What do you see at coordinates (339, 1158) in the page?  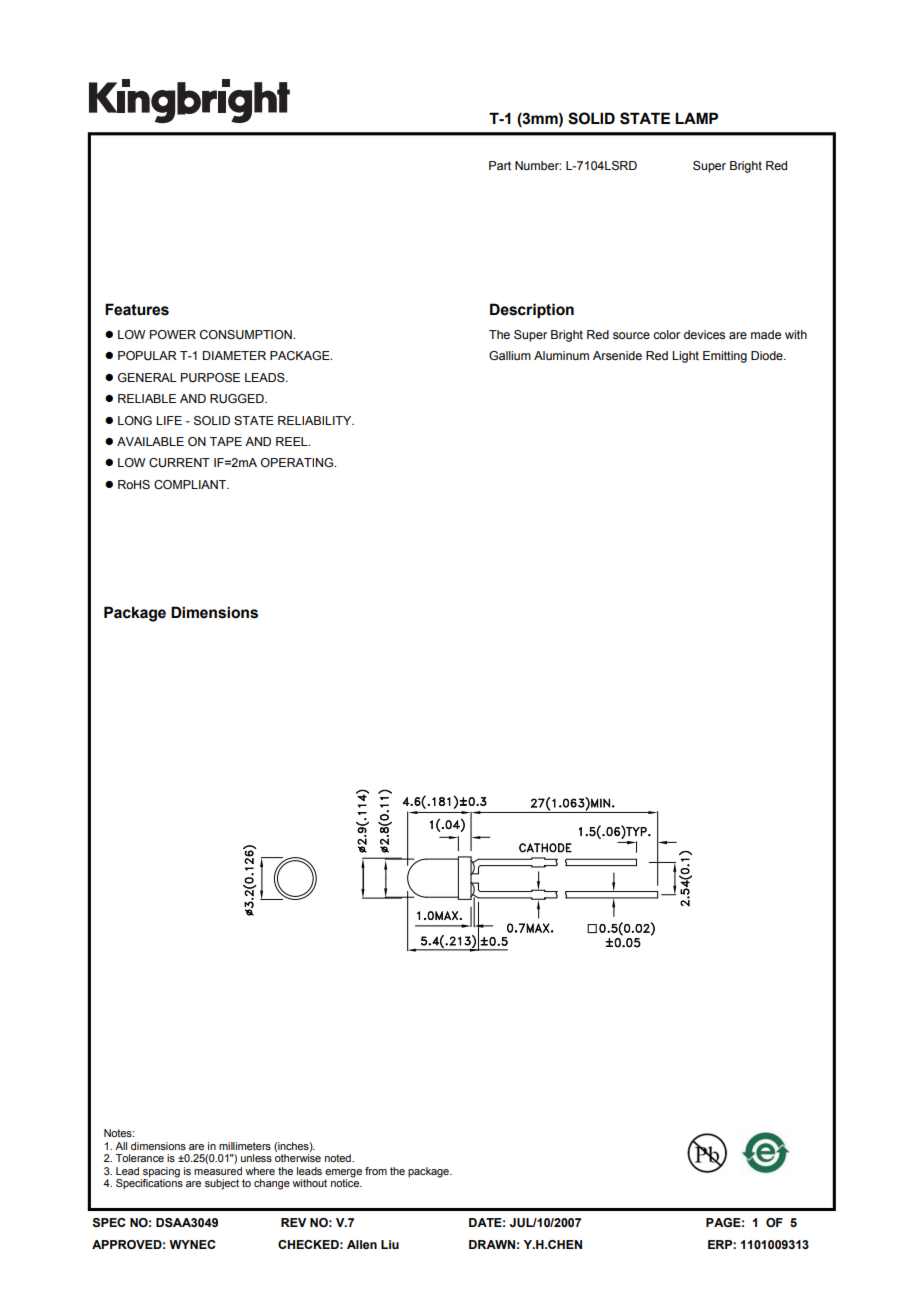 I see `noted` at bounding box center [339, 1158].
